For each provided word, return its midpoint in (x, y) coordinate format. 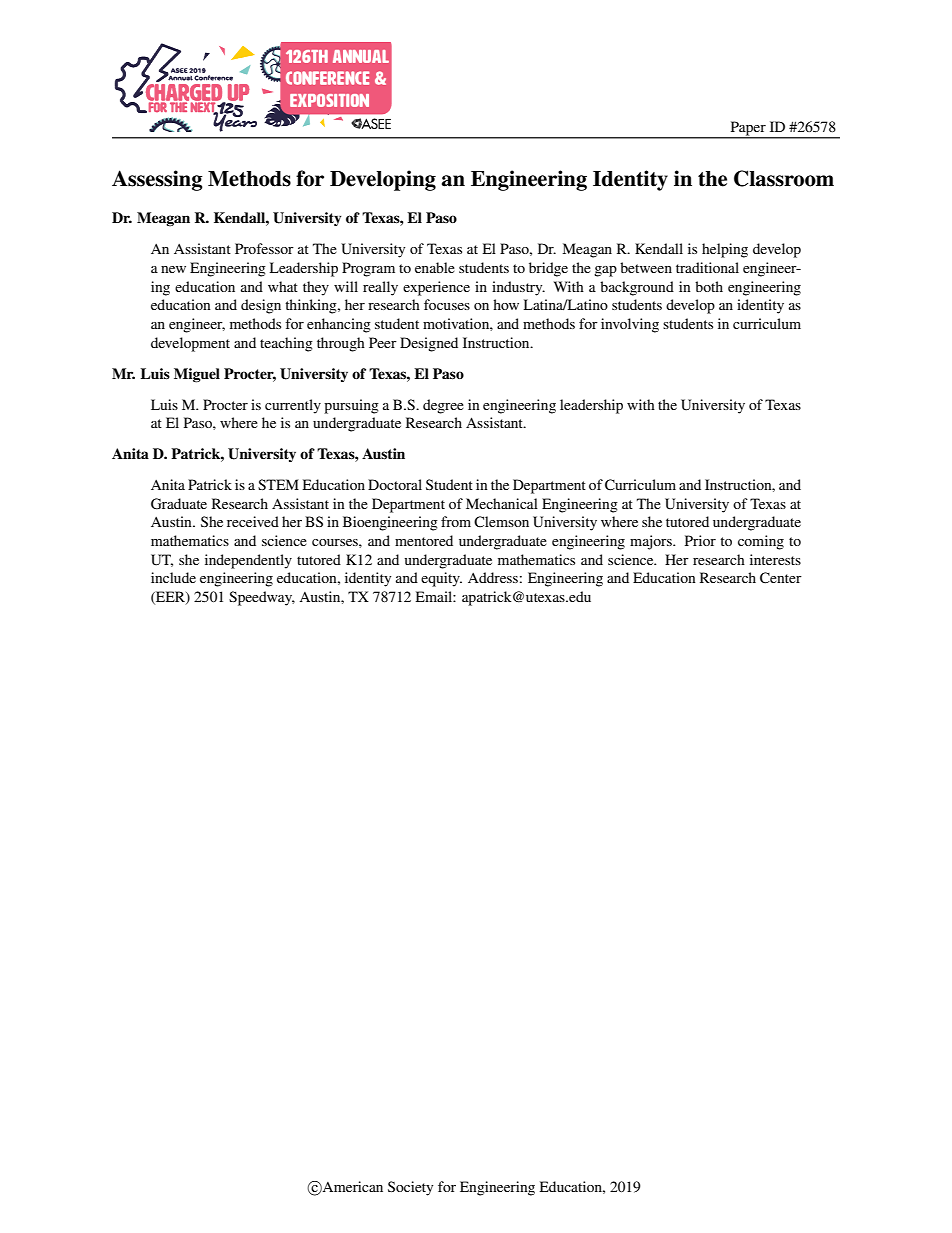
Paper (748, 129)
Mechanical (502, 503)
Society (410, 1188)
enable (435, 267)
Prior (700, 540)
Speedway (262, 598)
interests (775, 559)
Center (781, 578)
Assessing (157, 180)
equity (441, 579)
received (253, 521)
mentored (424, 540)
